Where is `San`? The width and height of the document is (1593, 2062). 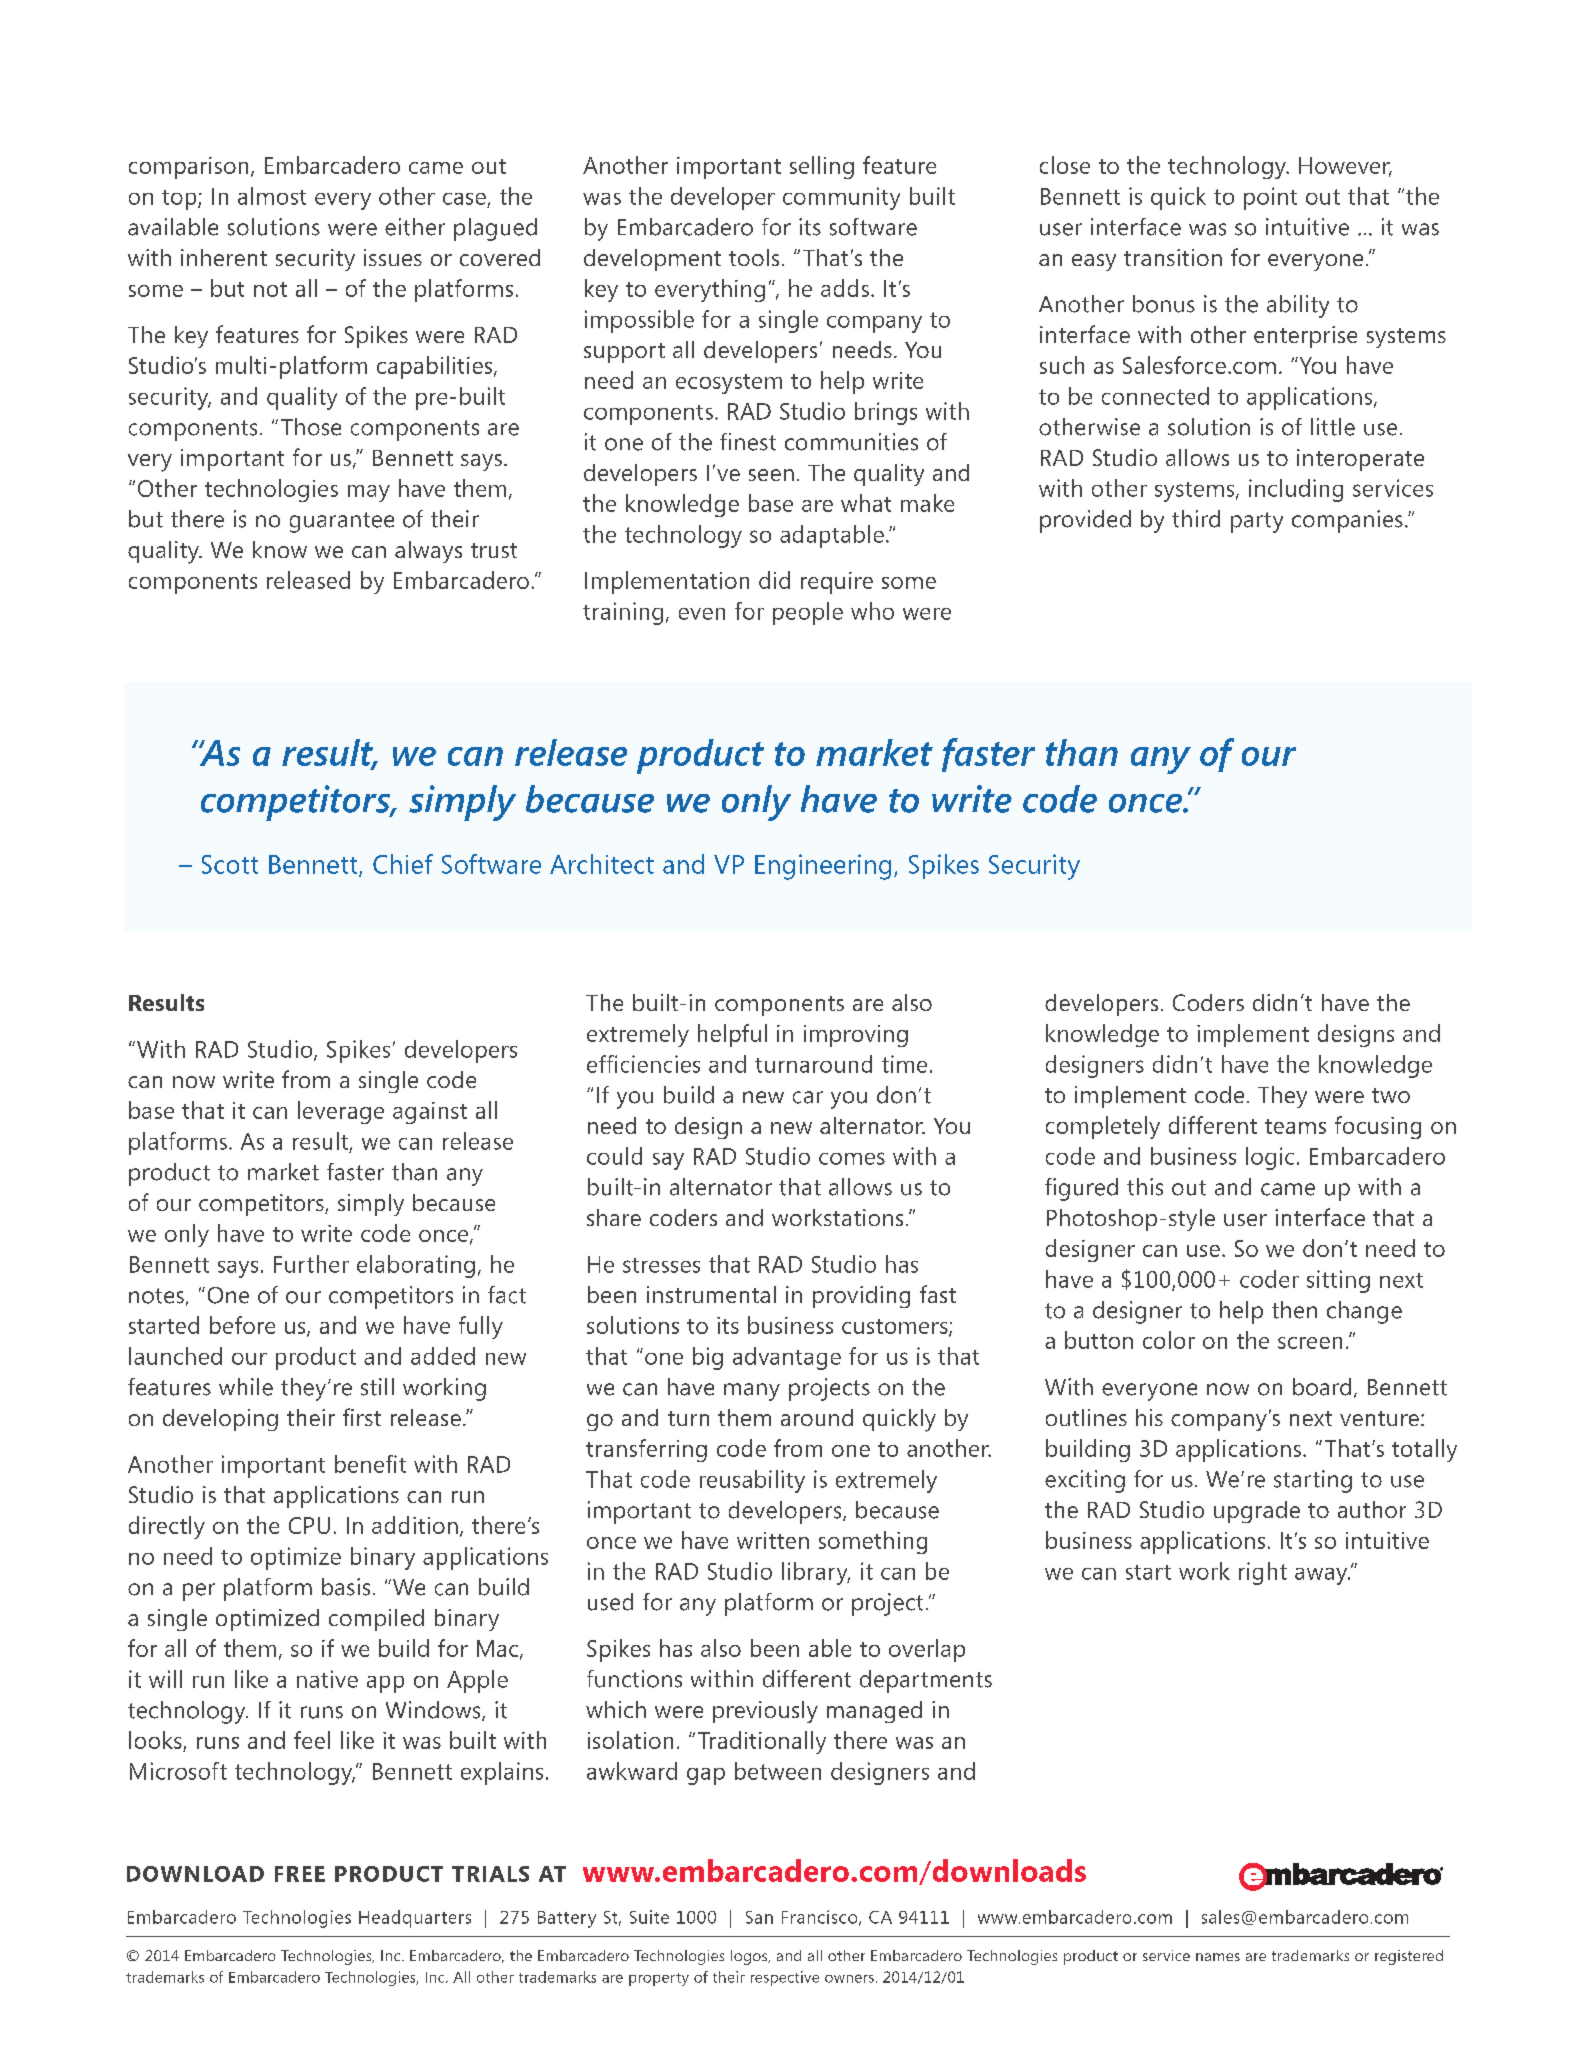
San is located at coordinates (759, 1917).
